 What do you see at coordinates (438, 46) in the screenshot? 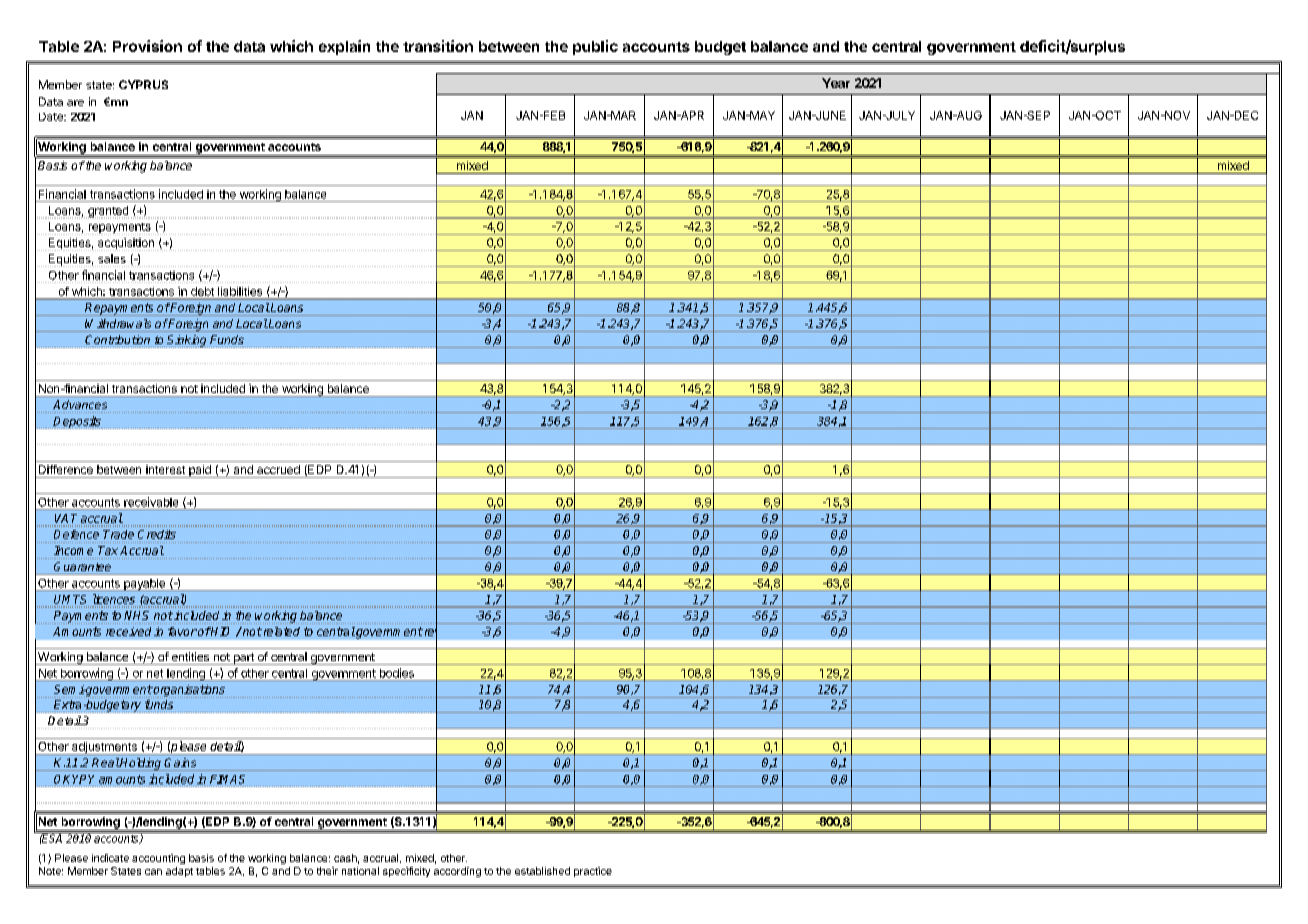
I see `transition` at bounding box center [438, 46].
